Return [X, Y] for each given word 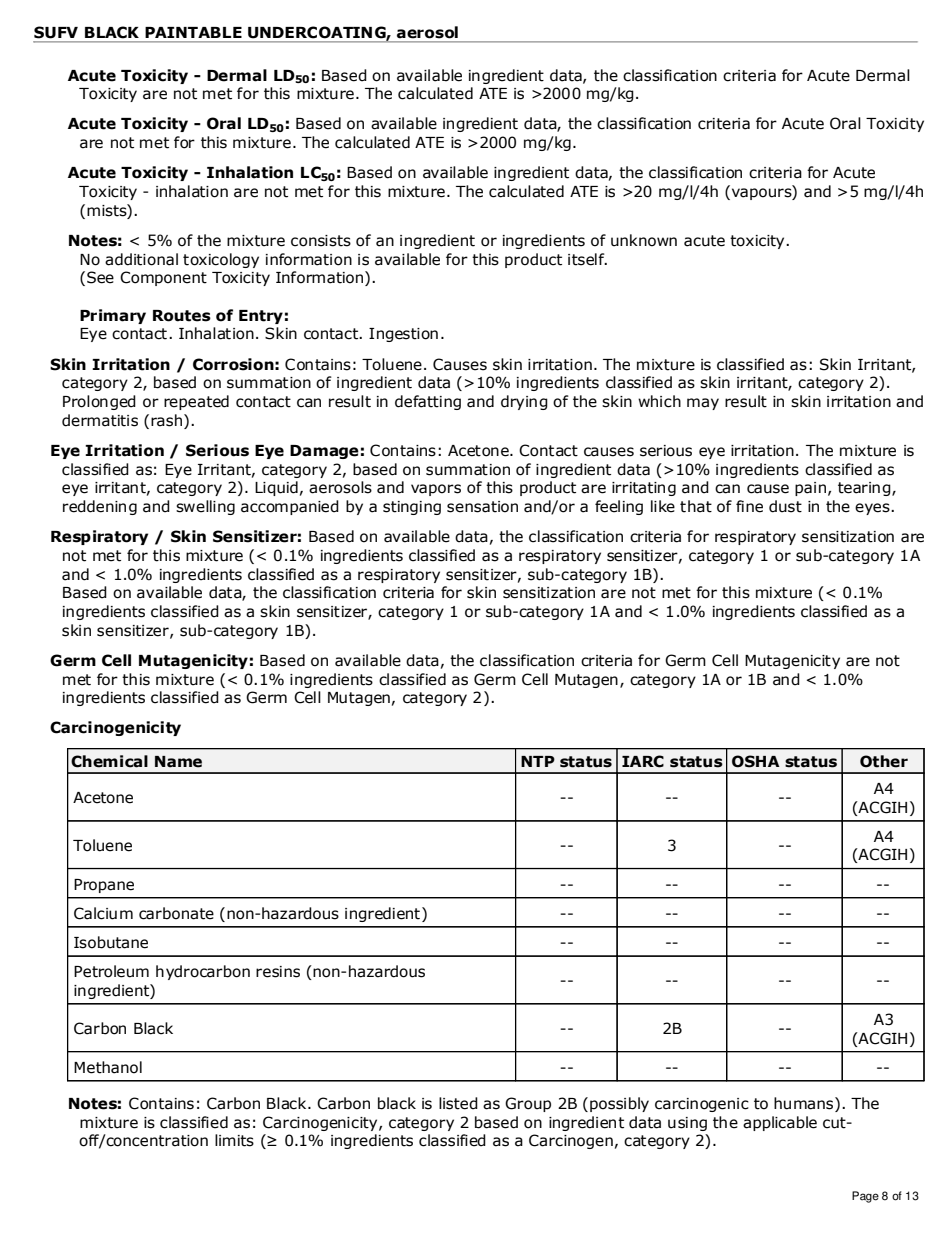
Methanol [108, 1067]
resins [278, 972]
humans [805, 1104]
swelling [205, 507]
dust [785, 506]
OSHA [756, 761]
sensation [482, 507]
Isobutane [111, 942]
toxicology [221, 260]
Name [178, 762]
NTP [538, 761]
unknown [644, 240]
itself [587, 259]
